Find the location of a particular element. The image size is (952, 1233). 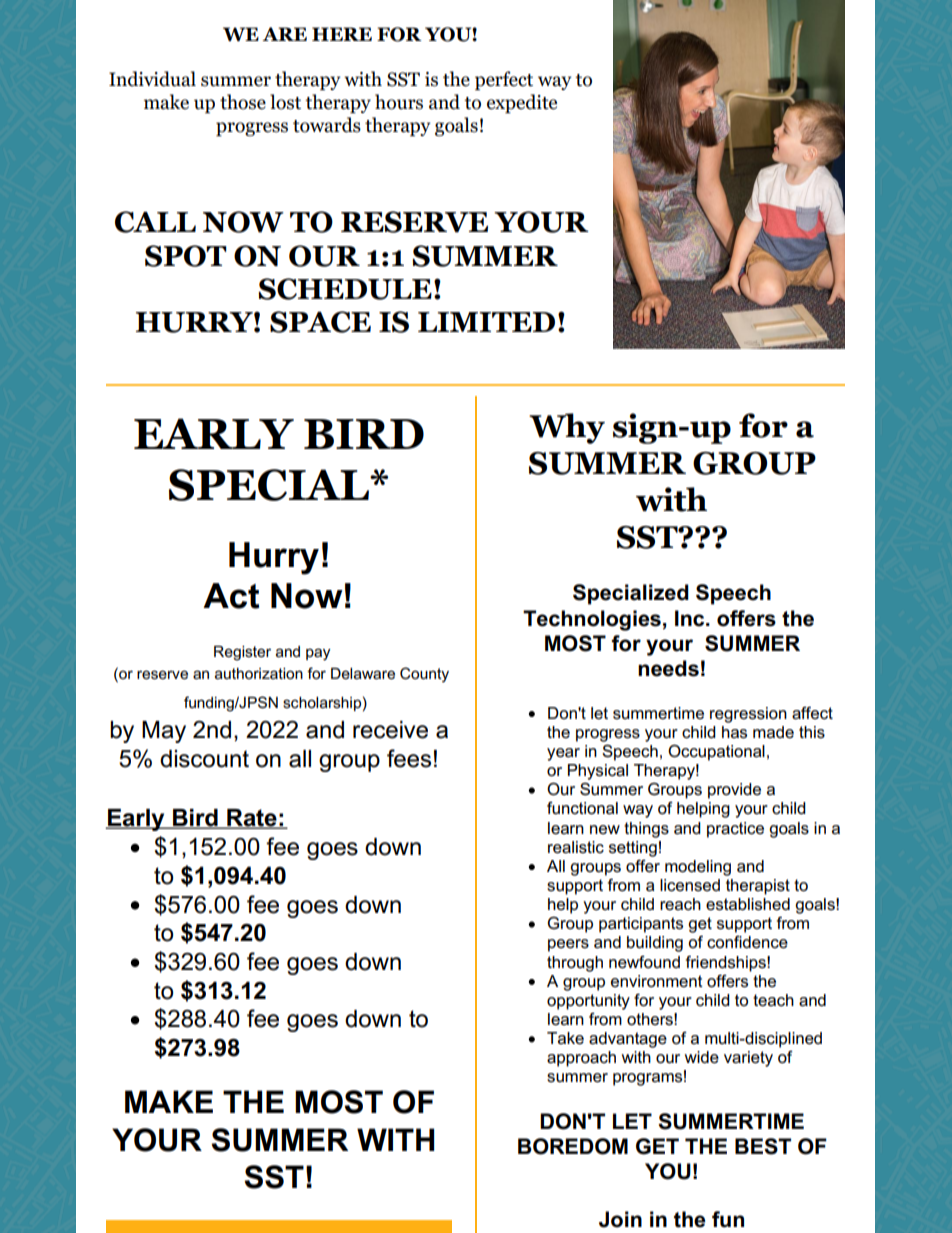

Rate is located at coordinates (252, 819).
